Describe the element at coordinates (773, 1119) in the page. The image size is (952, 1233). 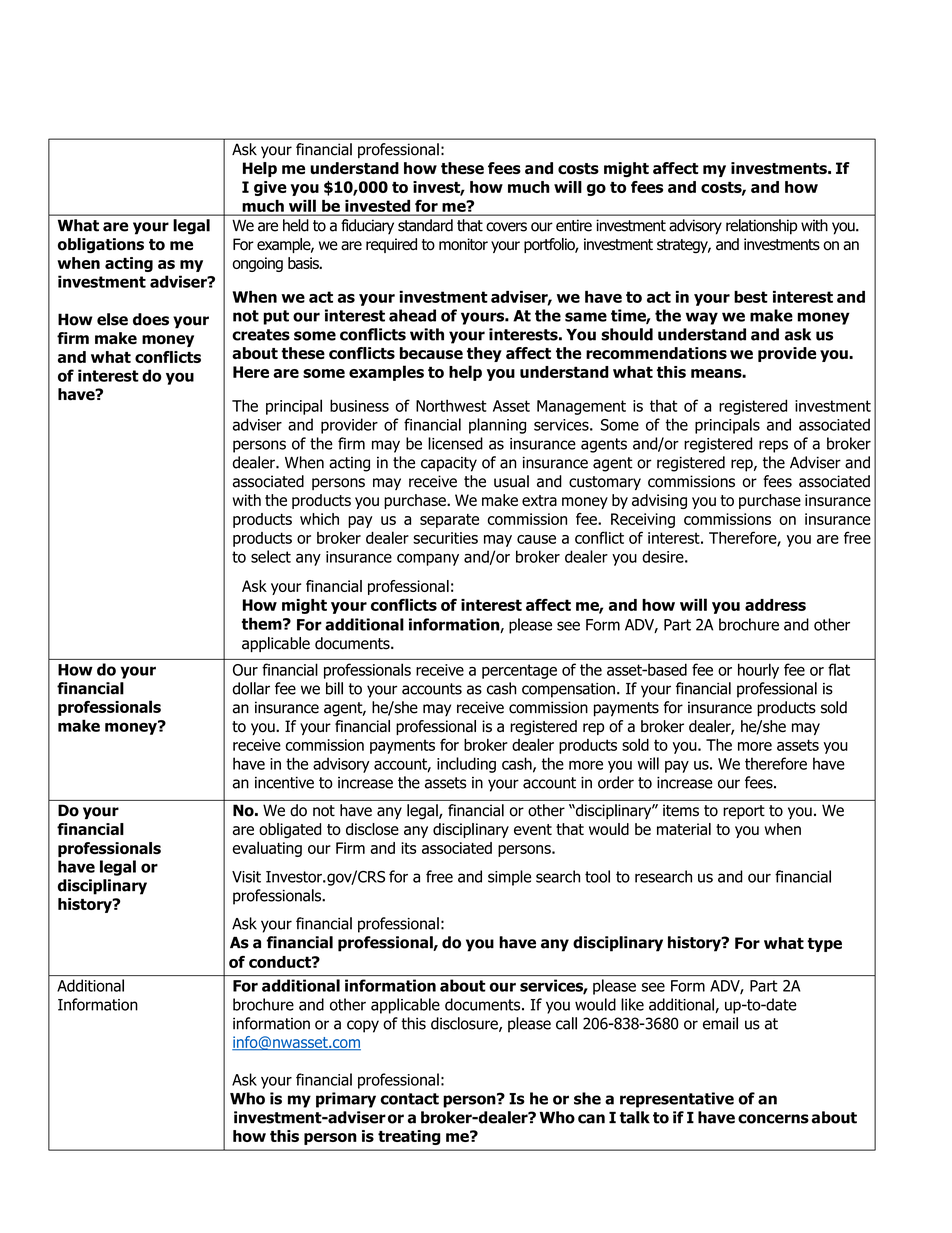
I see `concerns` at that location.
